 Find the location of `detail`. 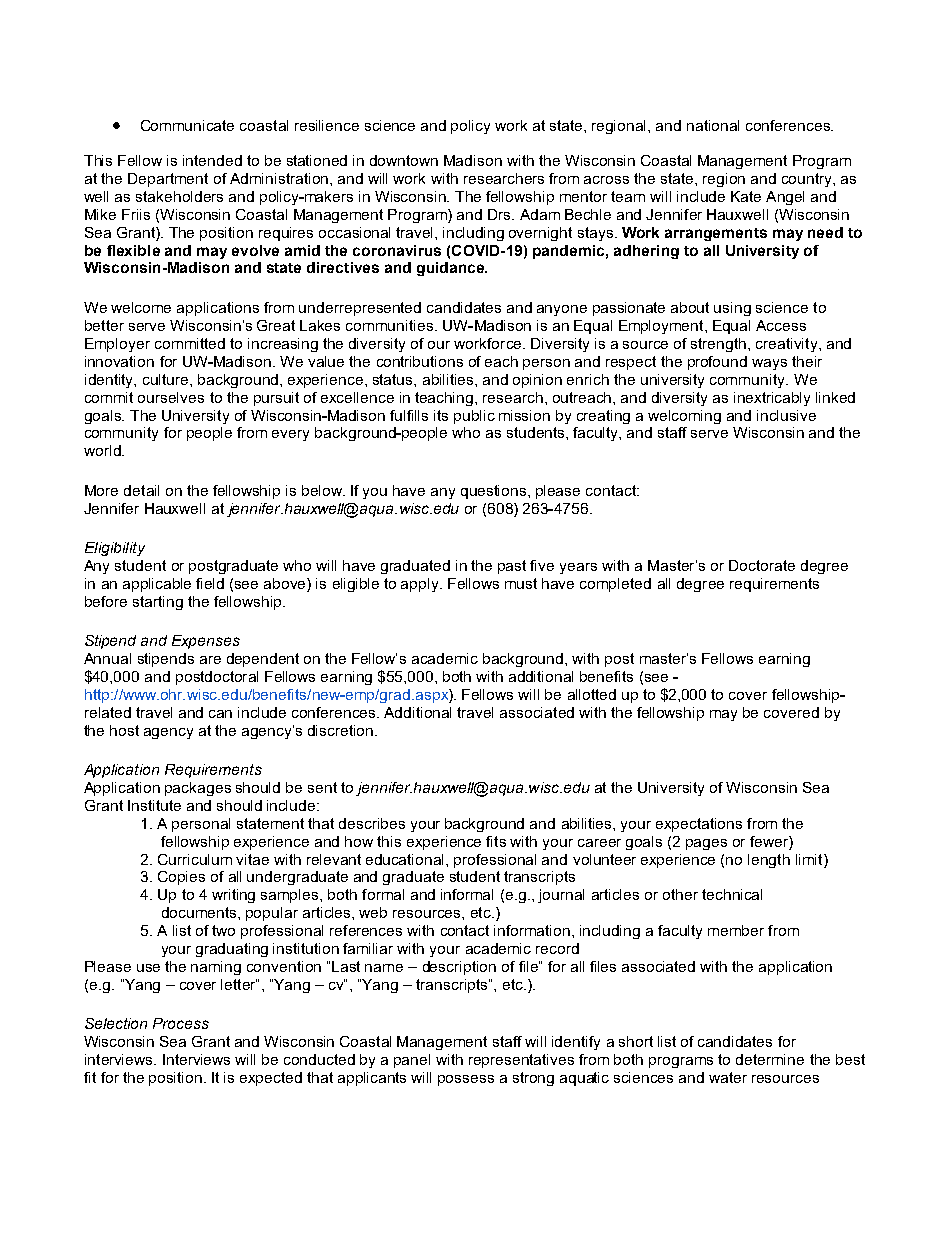

detail is located at coordinates (141, 490).
